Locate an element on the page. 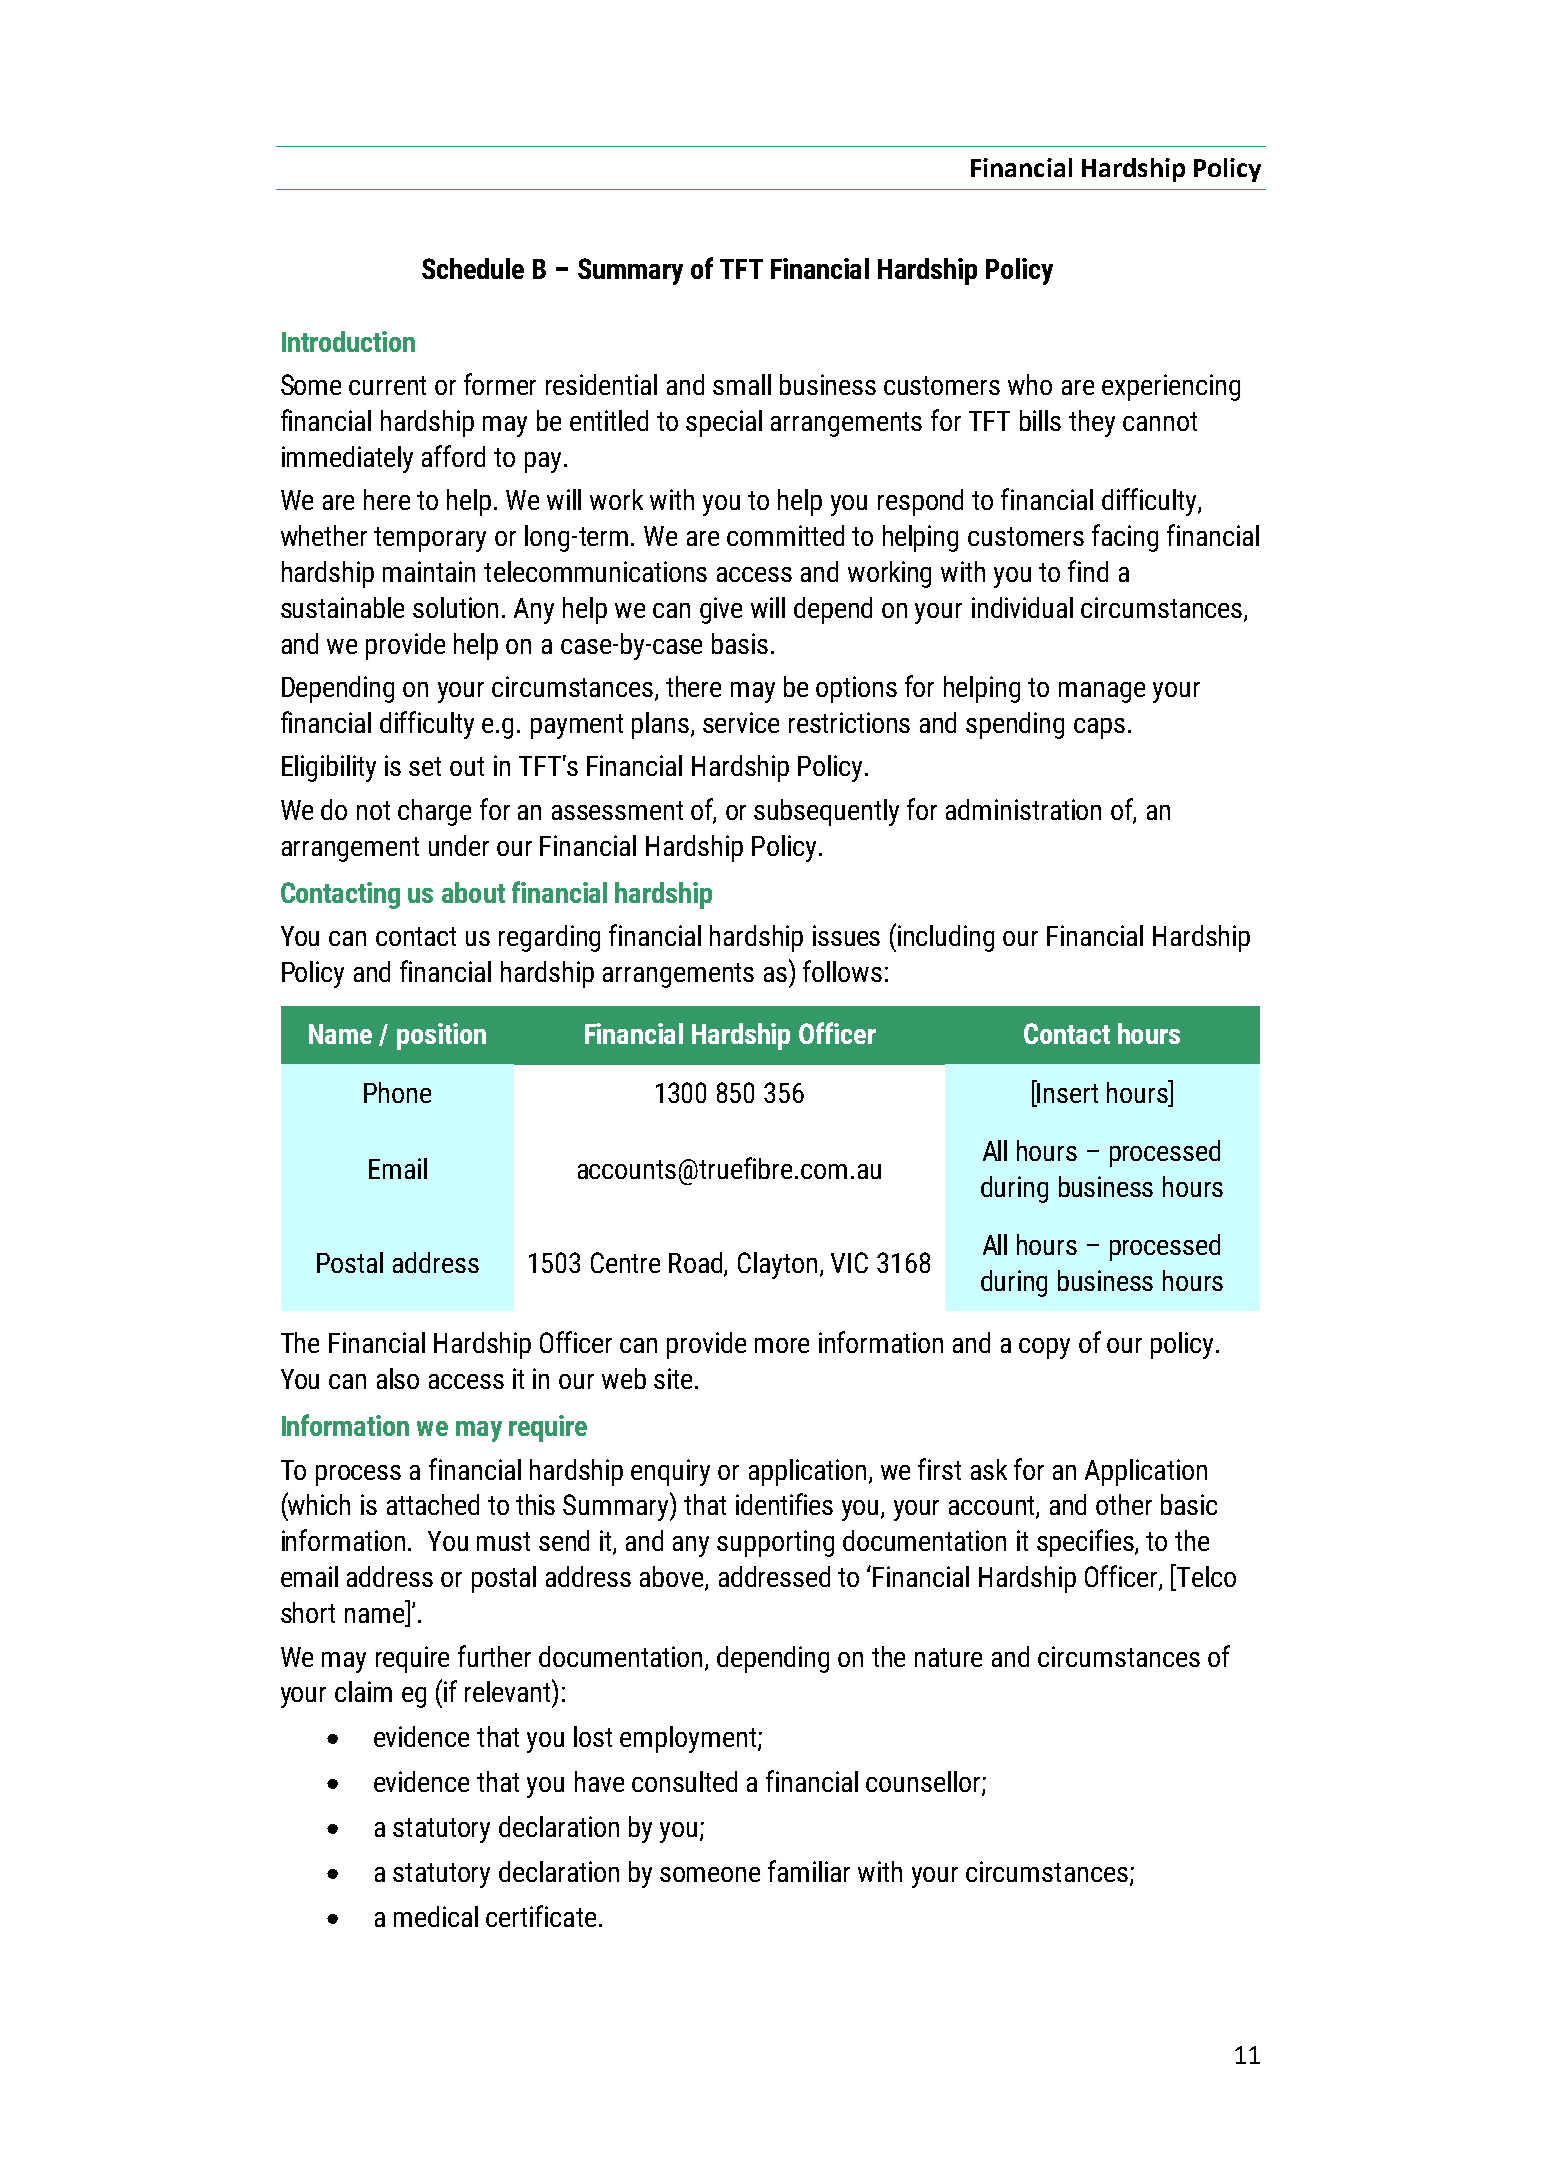 This document has width=1541, height=2178. who is located at coordinates (1030, 384).
